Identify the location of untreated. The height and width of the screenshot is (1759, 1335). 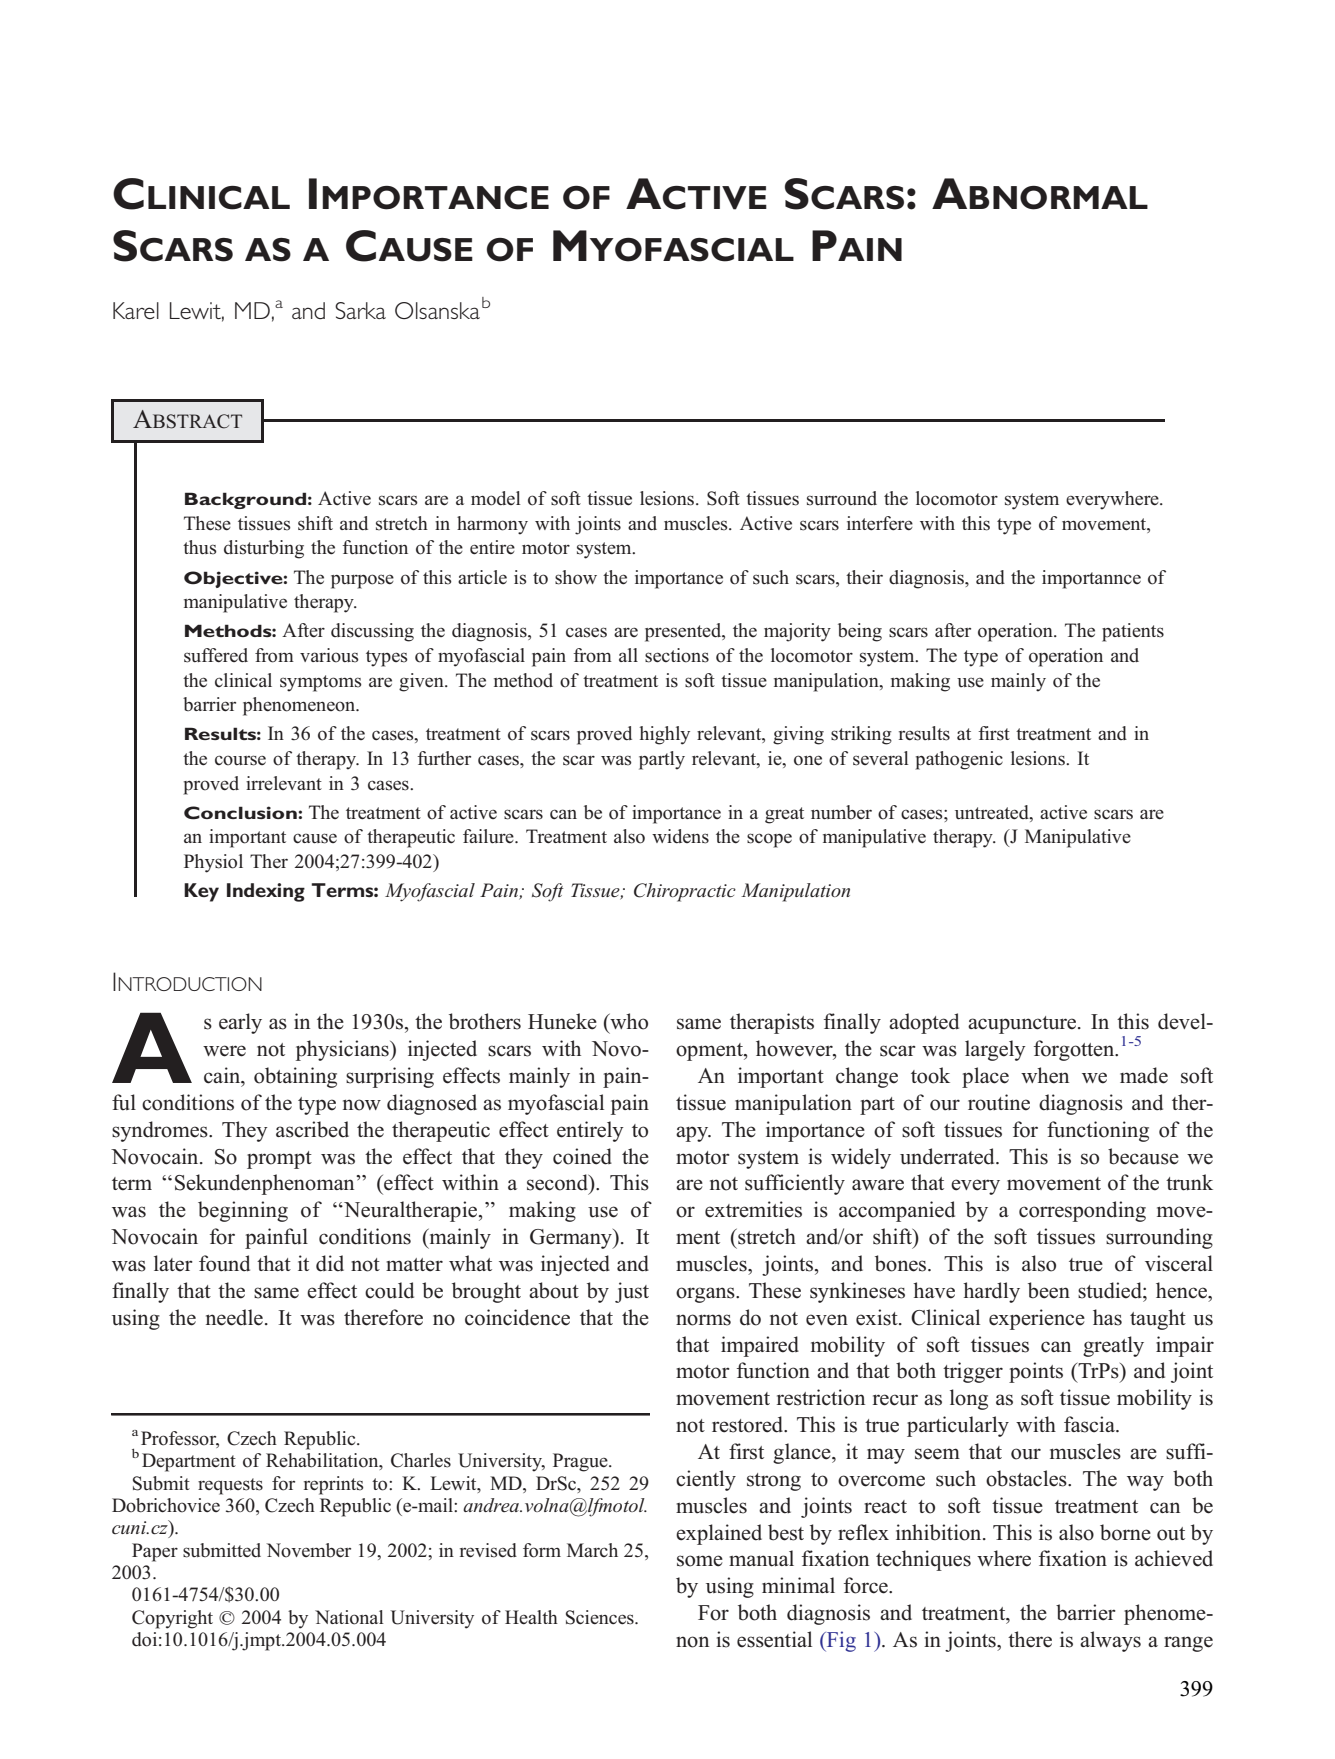
(993, 812).
